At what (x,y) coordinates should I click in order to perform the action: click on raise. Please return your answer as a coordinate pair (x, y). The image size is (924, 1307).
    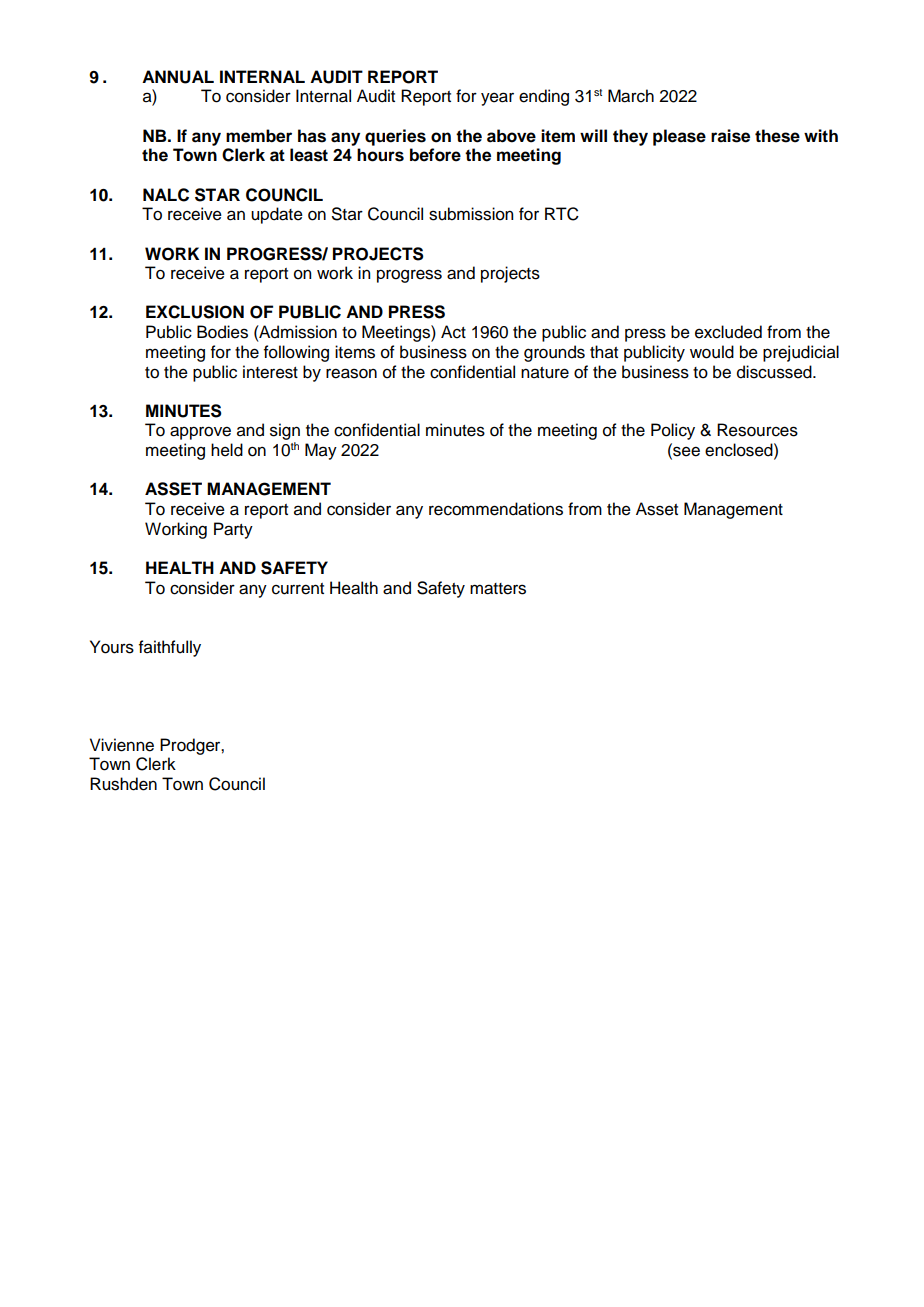
    Looking at the image, I should click on (730, 136).
